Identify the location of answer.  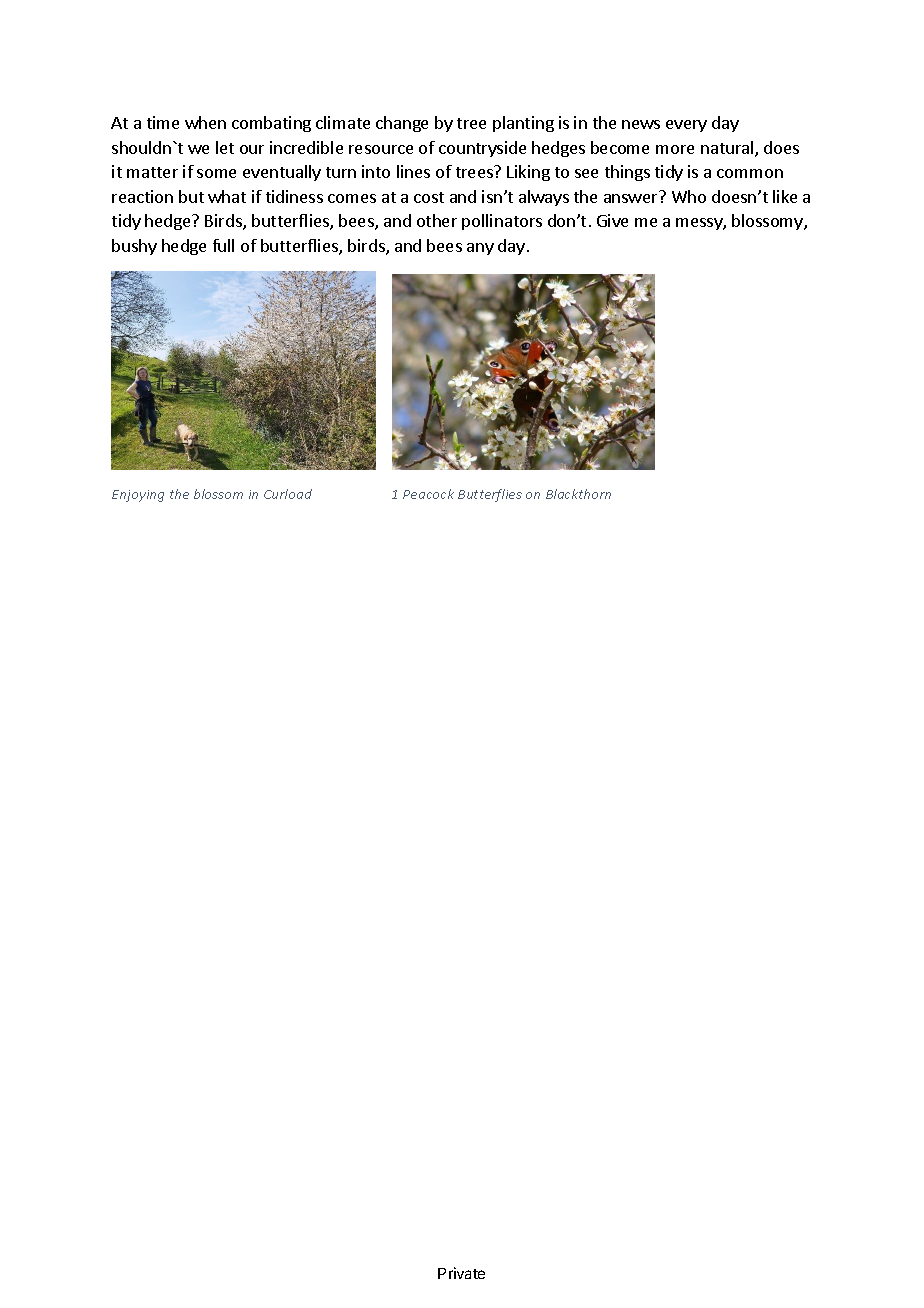
(630, 198).
